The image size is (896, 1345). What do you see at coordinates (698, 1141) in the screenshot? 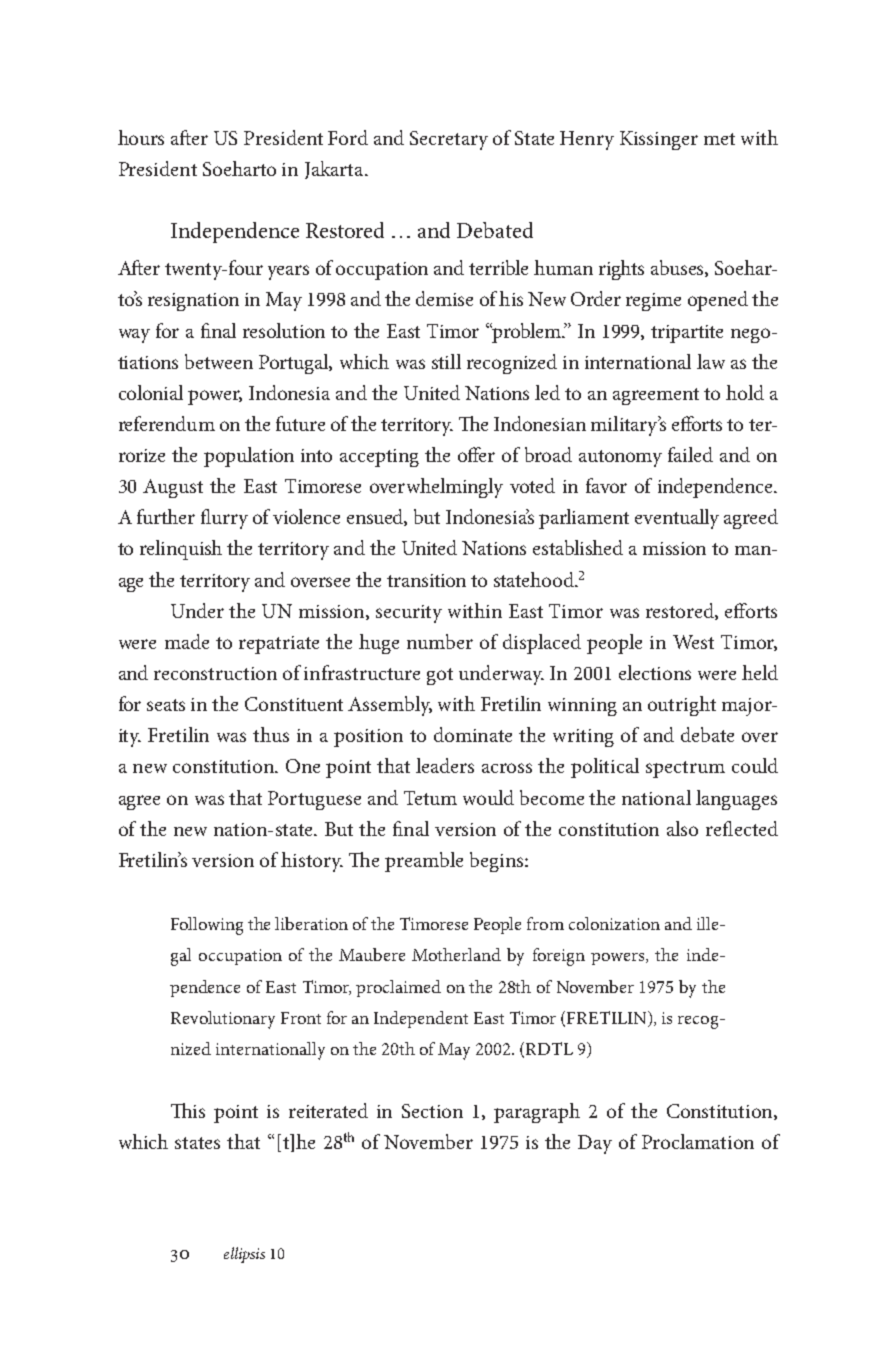
I see `Proclamation` at bounding box center [698, 1141].
